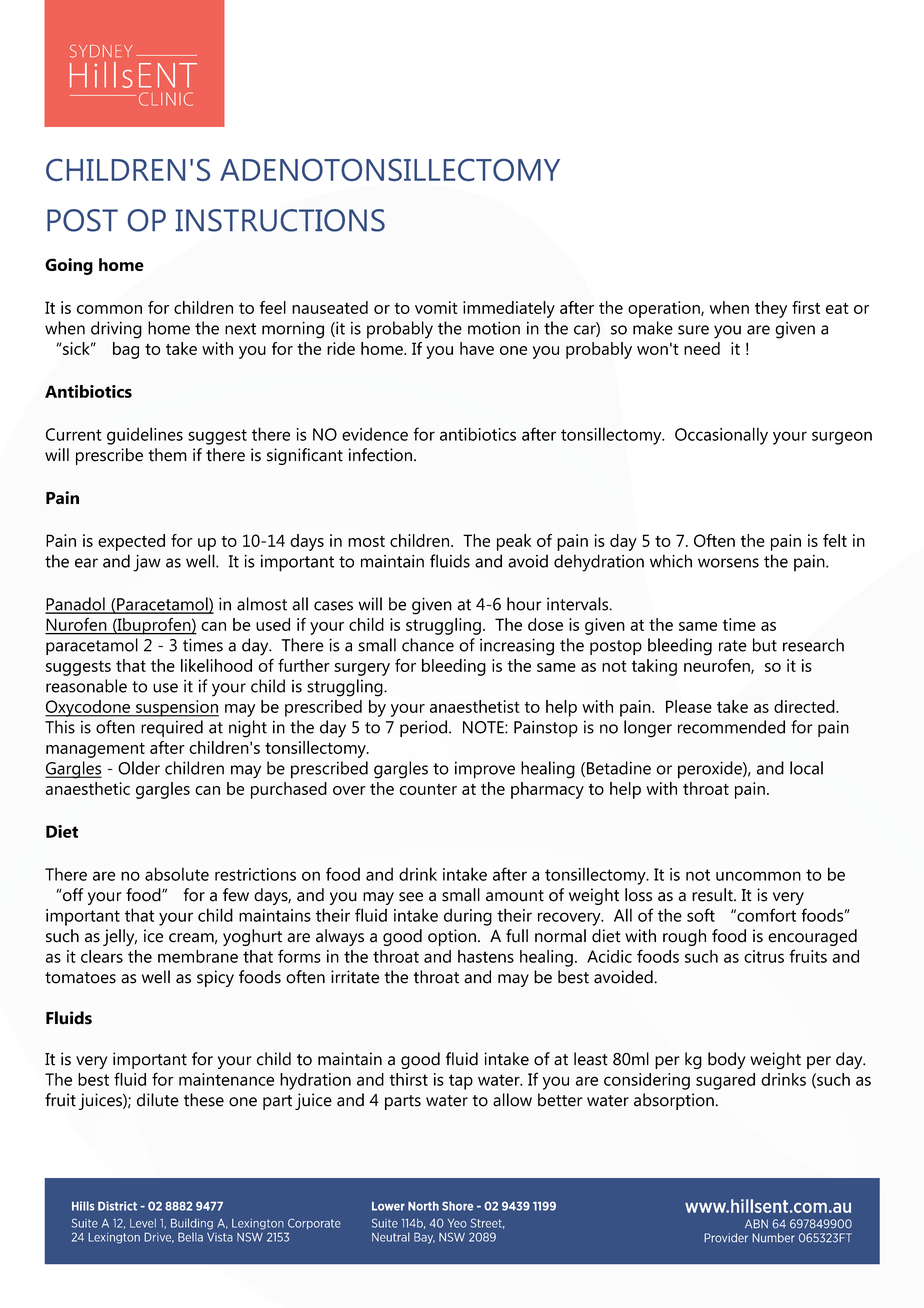 This document has width=924, height=1308. Describe the element at coordinates (69, 266) in the document. I see `Going` at that location.
